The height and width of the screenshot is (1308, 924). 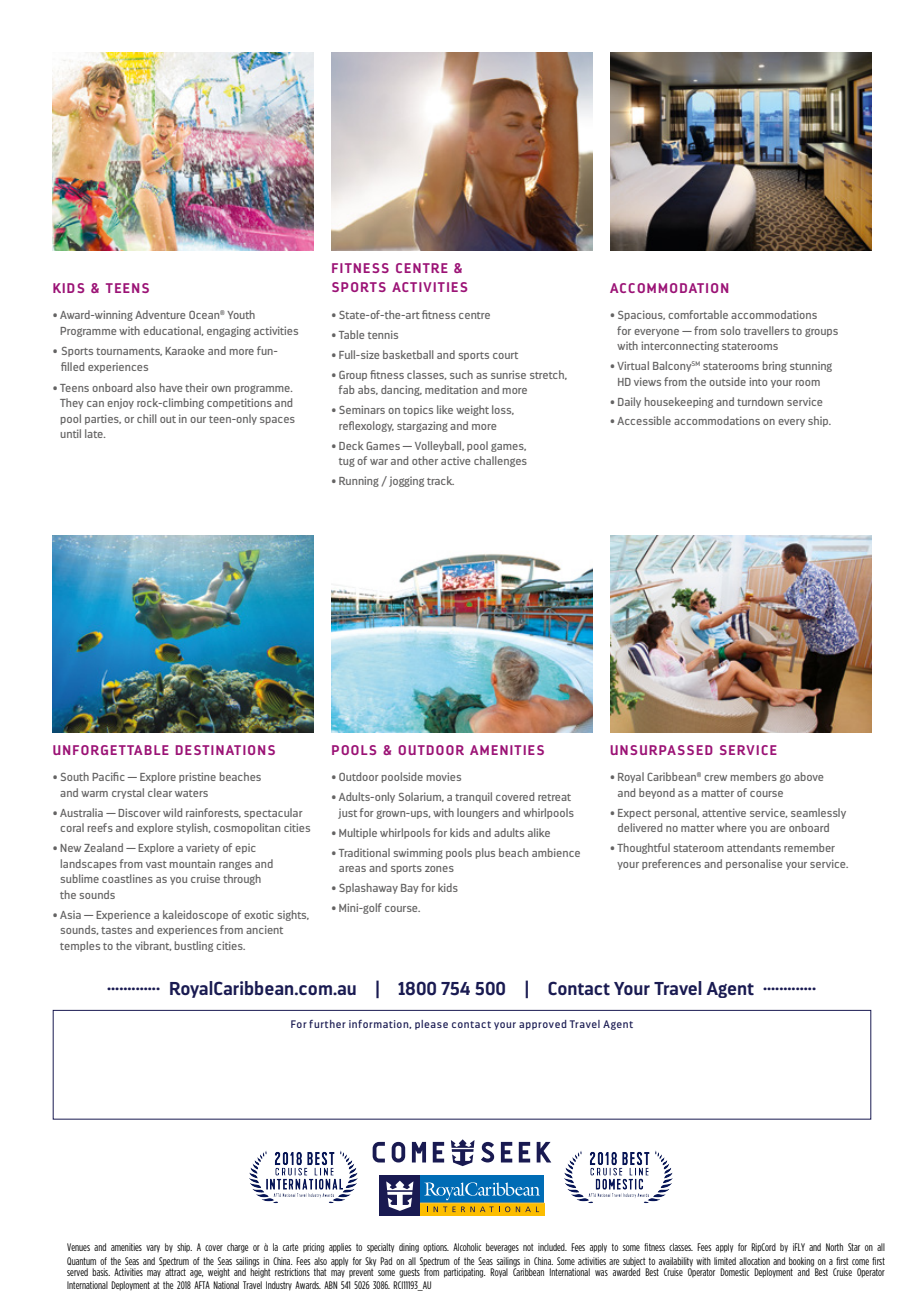 I want to click on tranquil, so click(x=473, y=797).
